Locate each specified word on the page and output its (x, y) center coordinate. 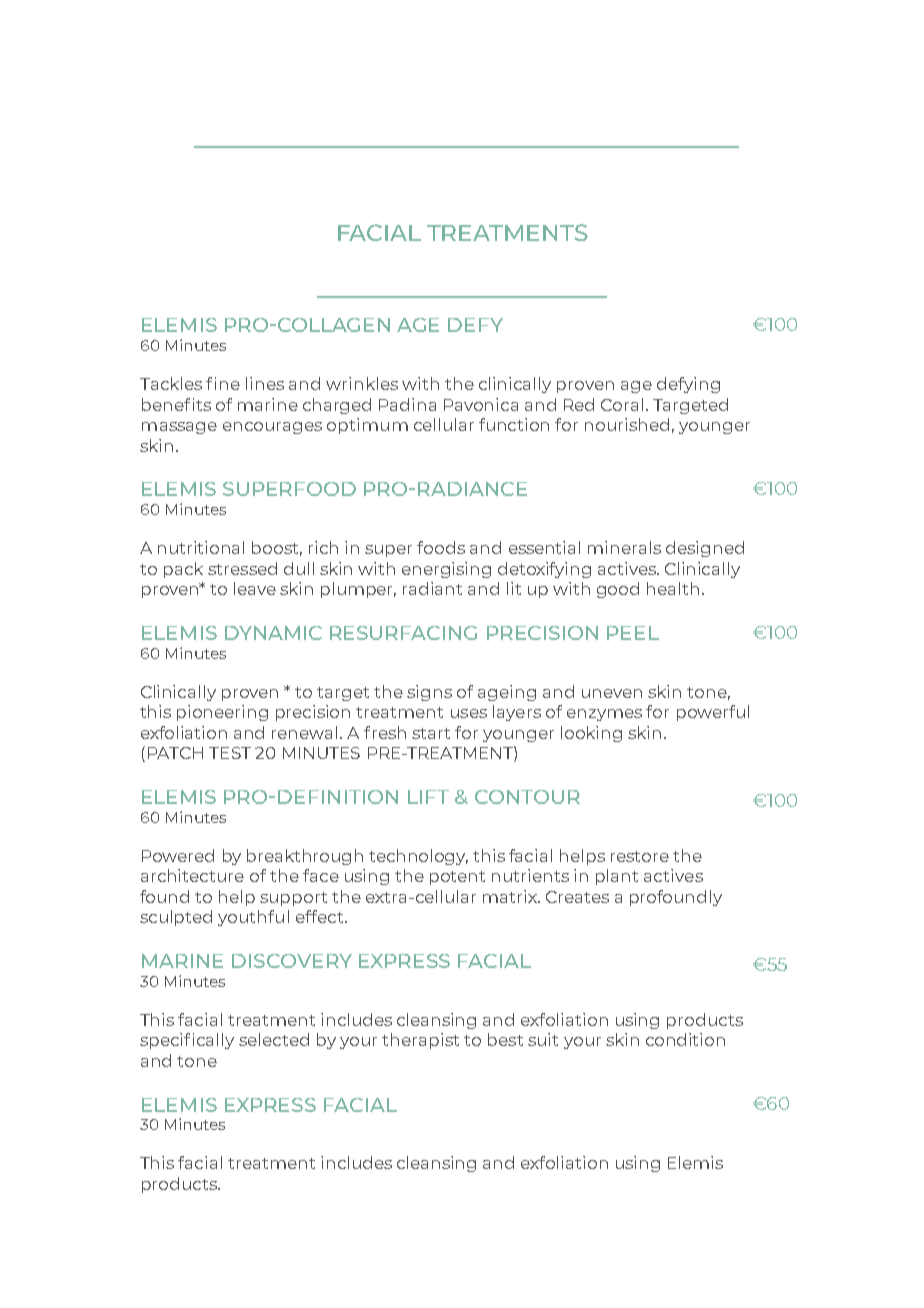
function (514, 424)
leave (255, 588)
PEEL (633, 633)
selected (274, 1039)
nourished (627, 424)
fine (223, 383)
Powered (178, 855)
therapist (420, 1041)
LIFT (428, 797)
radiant (432, 588)
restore (640, 856)
